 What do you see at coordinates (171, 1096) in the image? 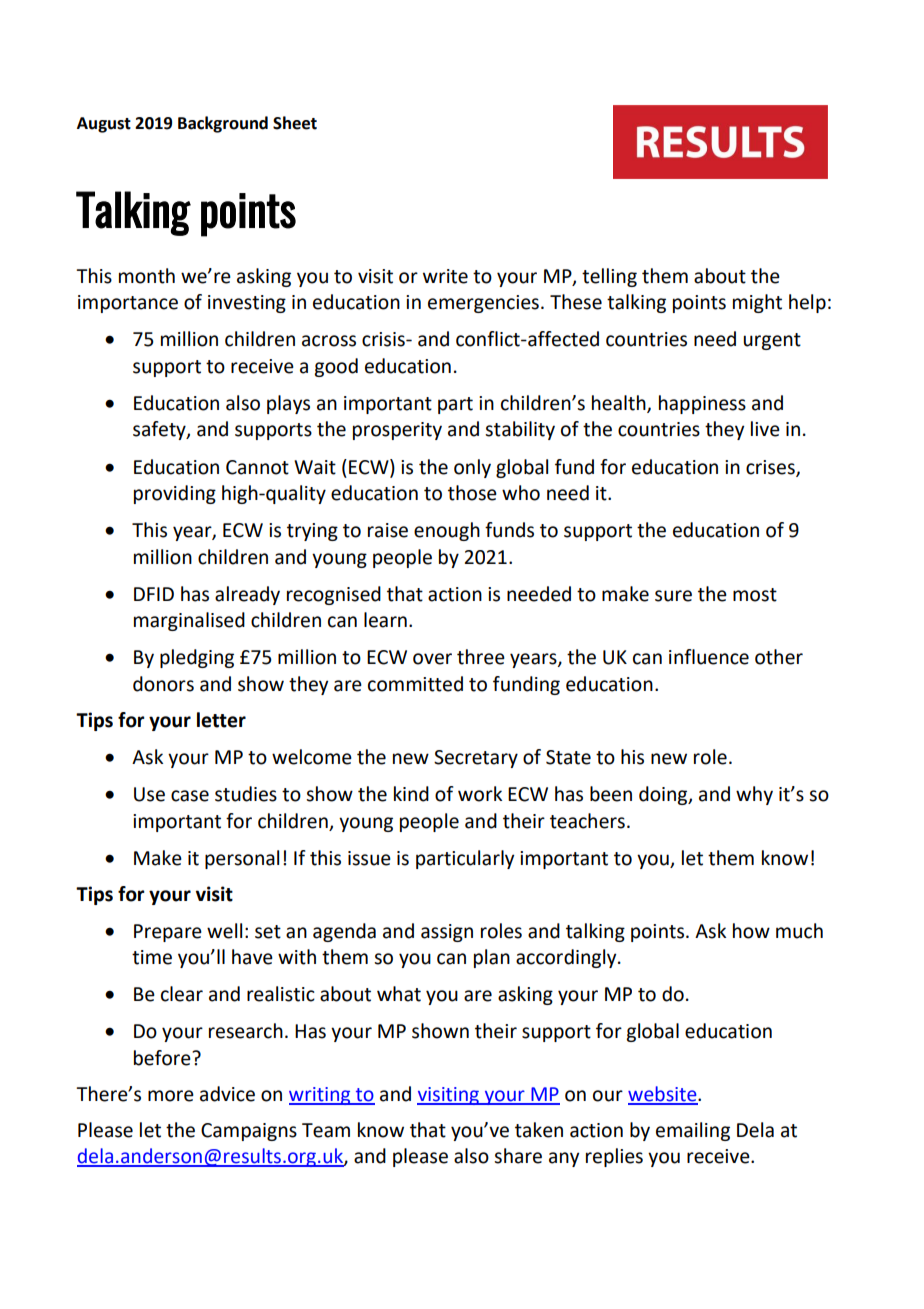
I see `more` at bounding box center [171, 1096].
